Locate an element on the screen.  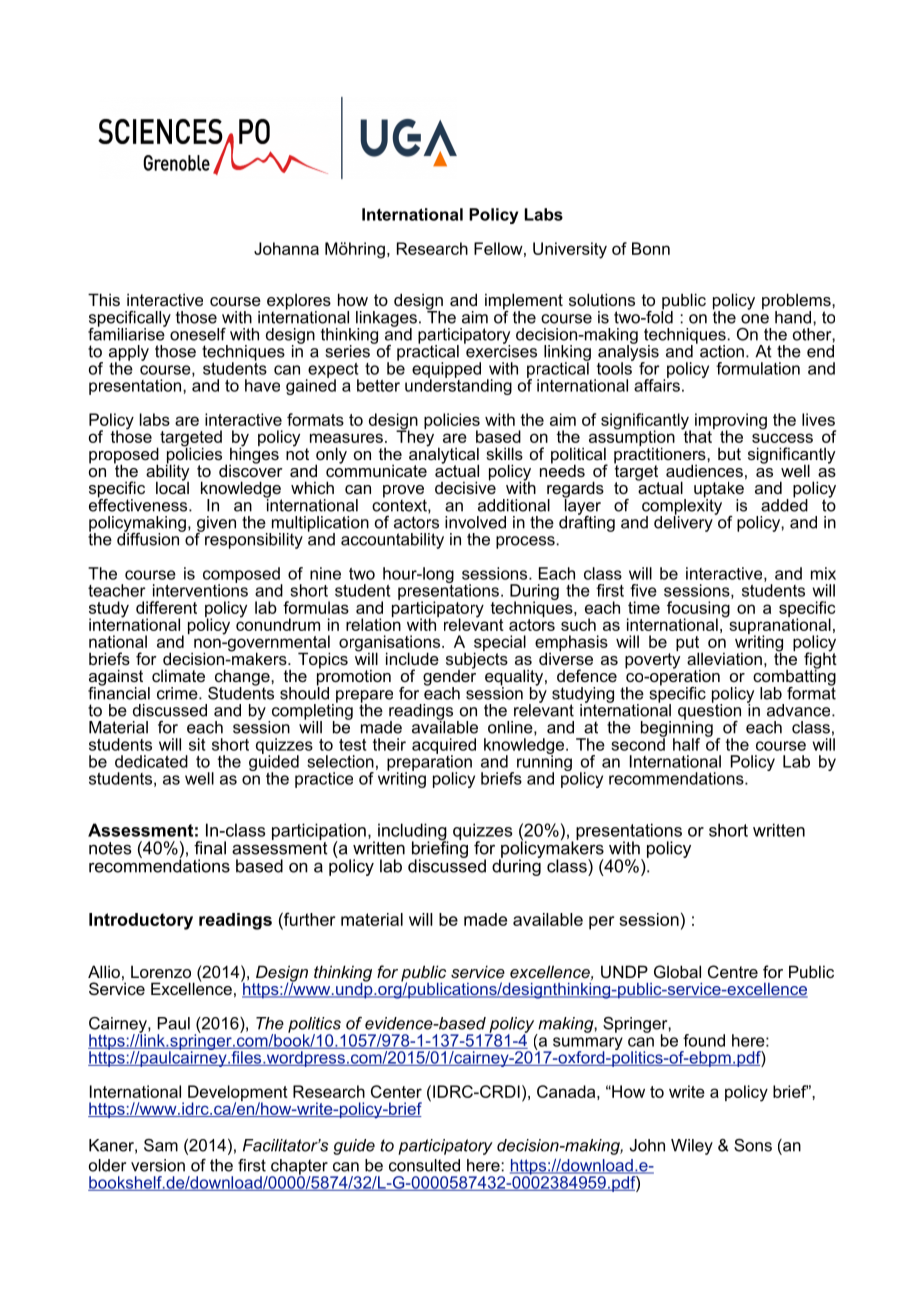
implement is located at coordinates (524, 302).
